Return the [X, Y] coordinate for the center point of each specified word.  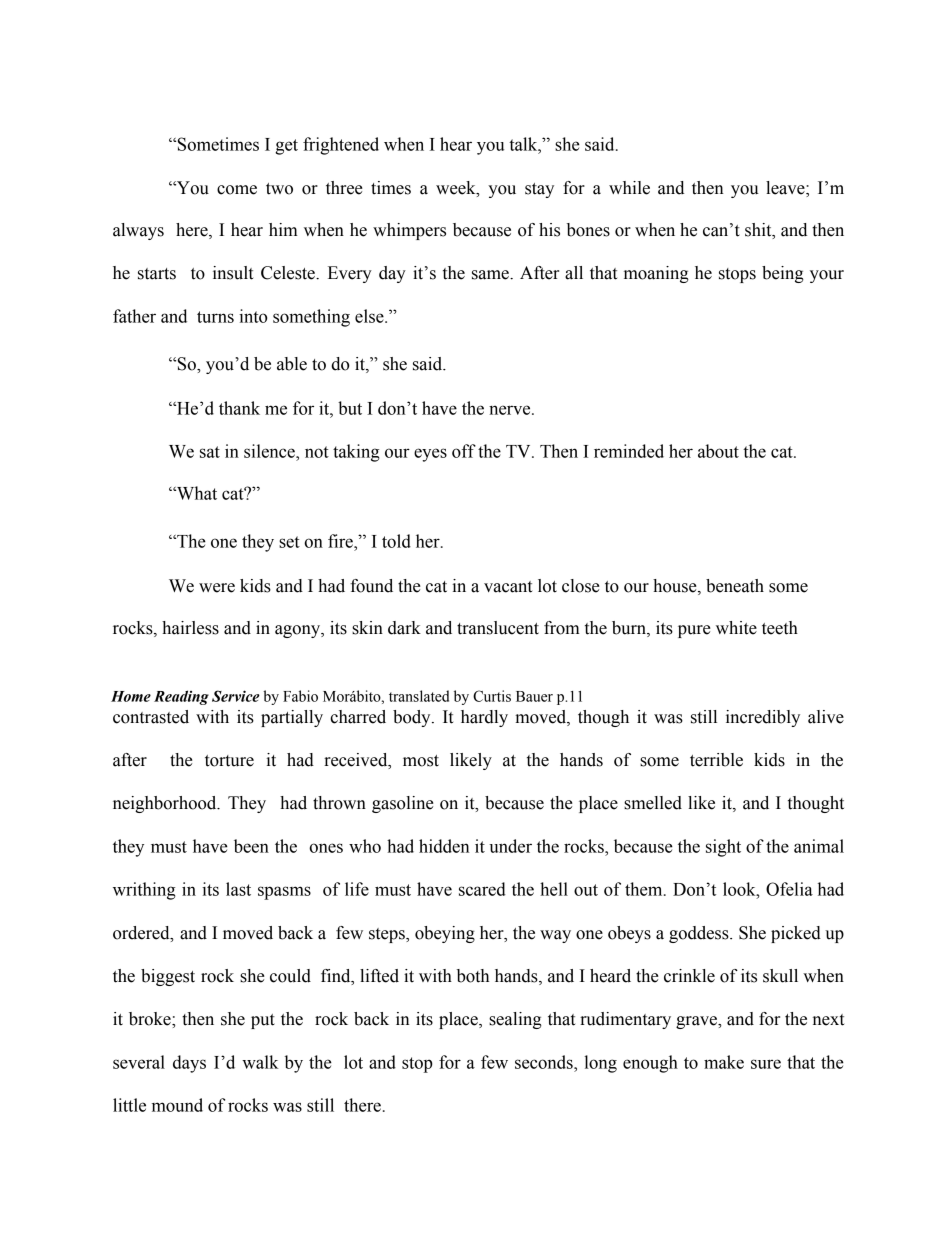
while [629, 188]
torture [229, 761]
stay [539, 190]
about [718, 451]
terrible [716, 760]
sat [210, 452]
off [464, 451]
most [421, 761]
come [237, 190]
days [189, 1064]
